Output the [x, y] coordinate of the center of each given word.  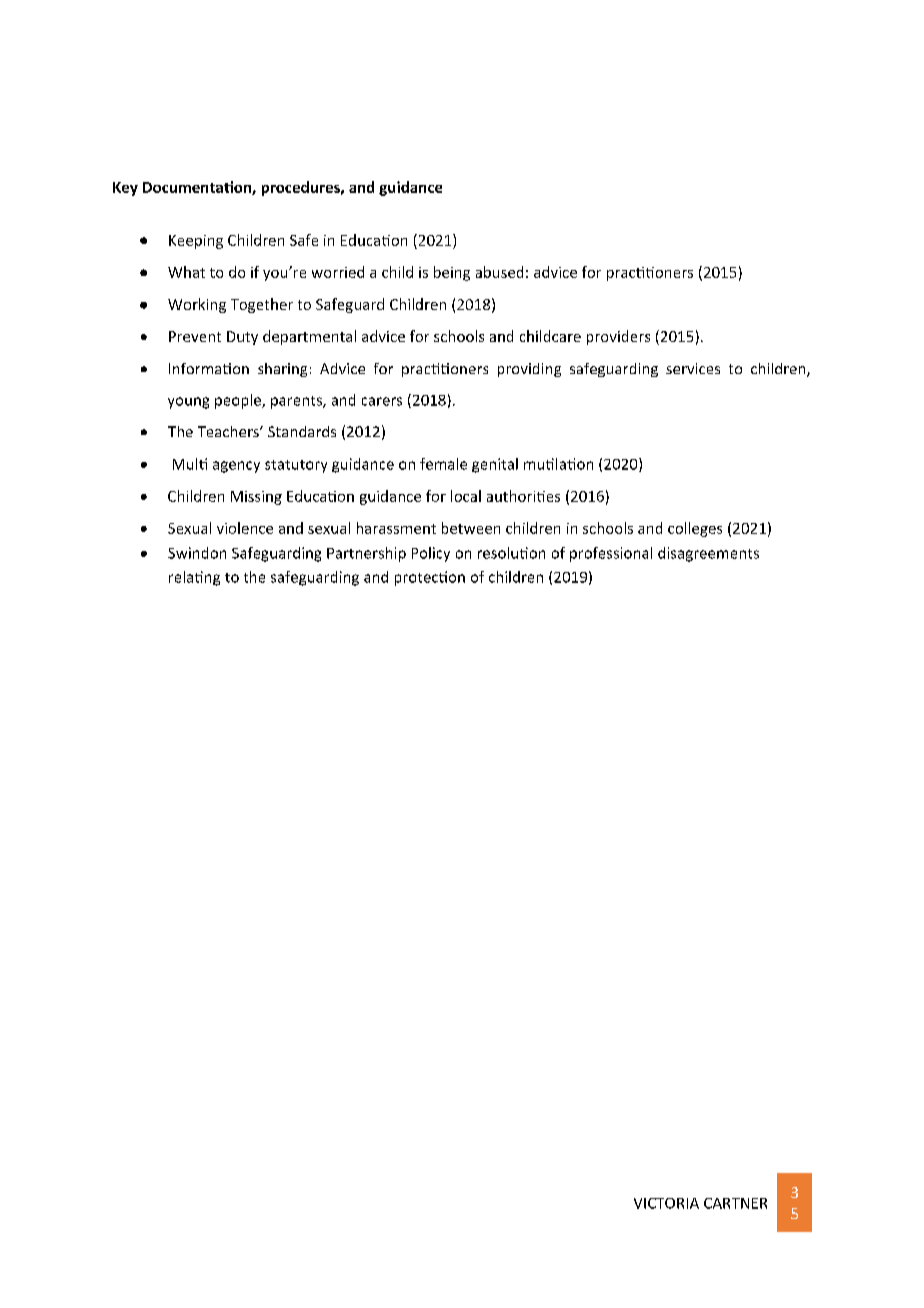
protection [430, 578]
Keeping [196, 242]
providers [618, 337]
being [452, 273]
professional [611, 554]
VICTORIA [666, 1203]
